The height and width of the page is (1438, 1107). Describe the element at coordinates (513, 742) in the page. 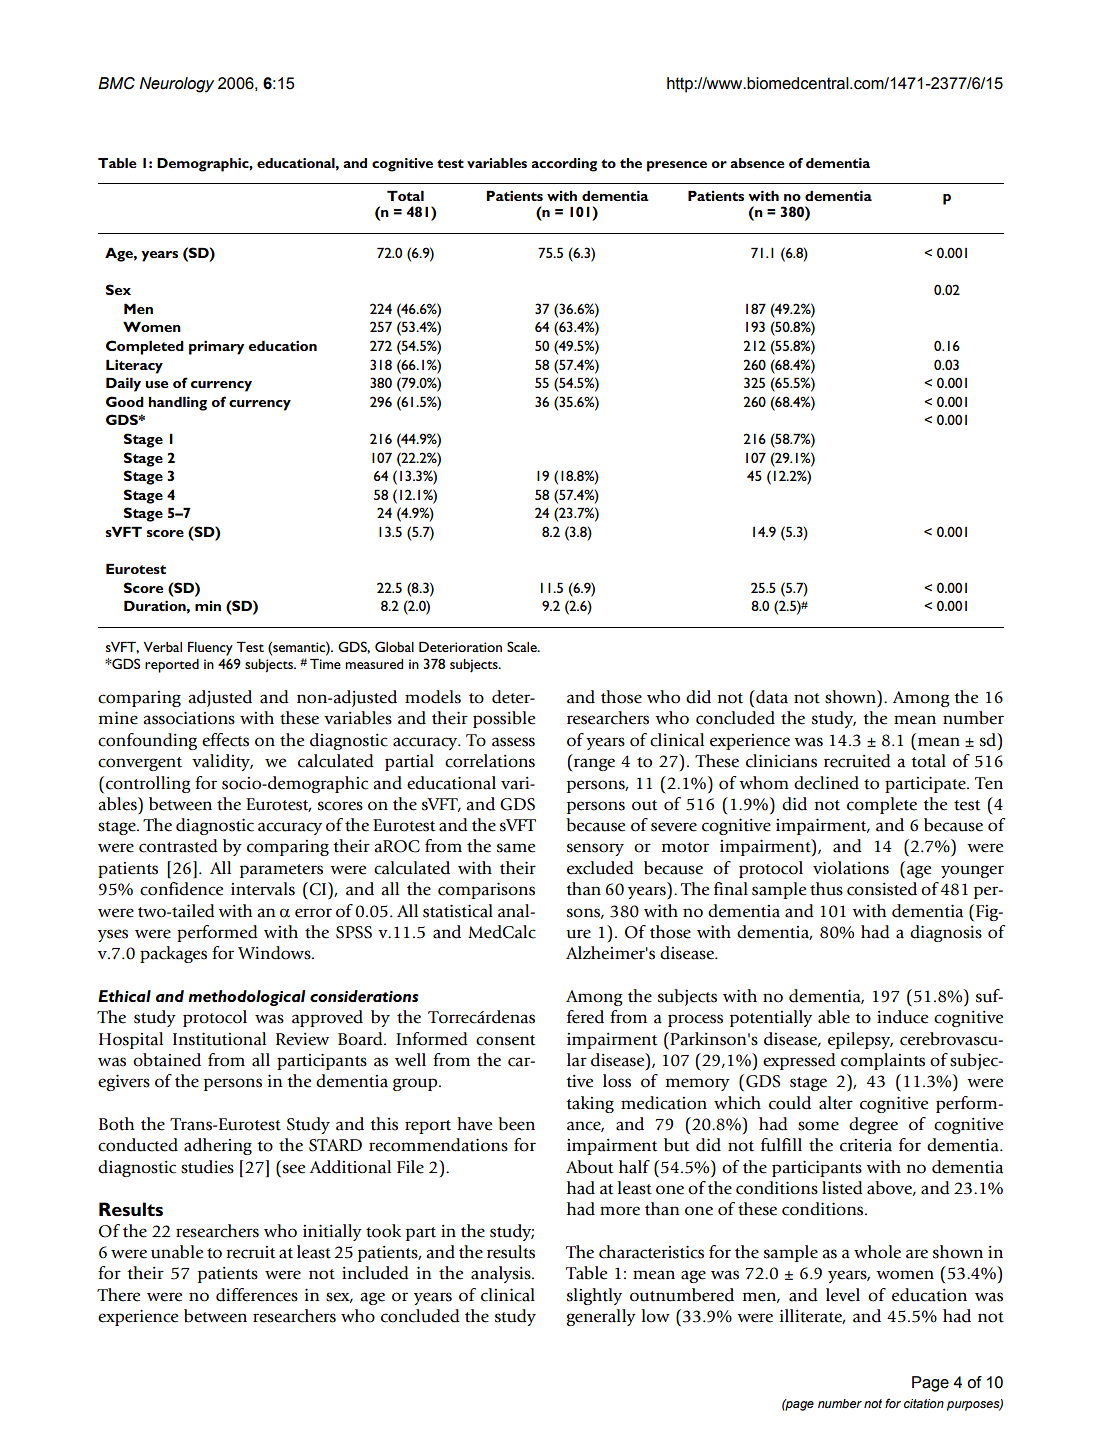

I see `assess` at that location.
